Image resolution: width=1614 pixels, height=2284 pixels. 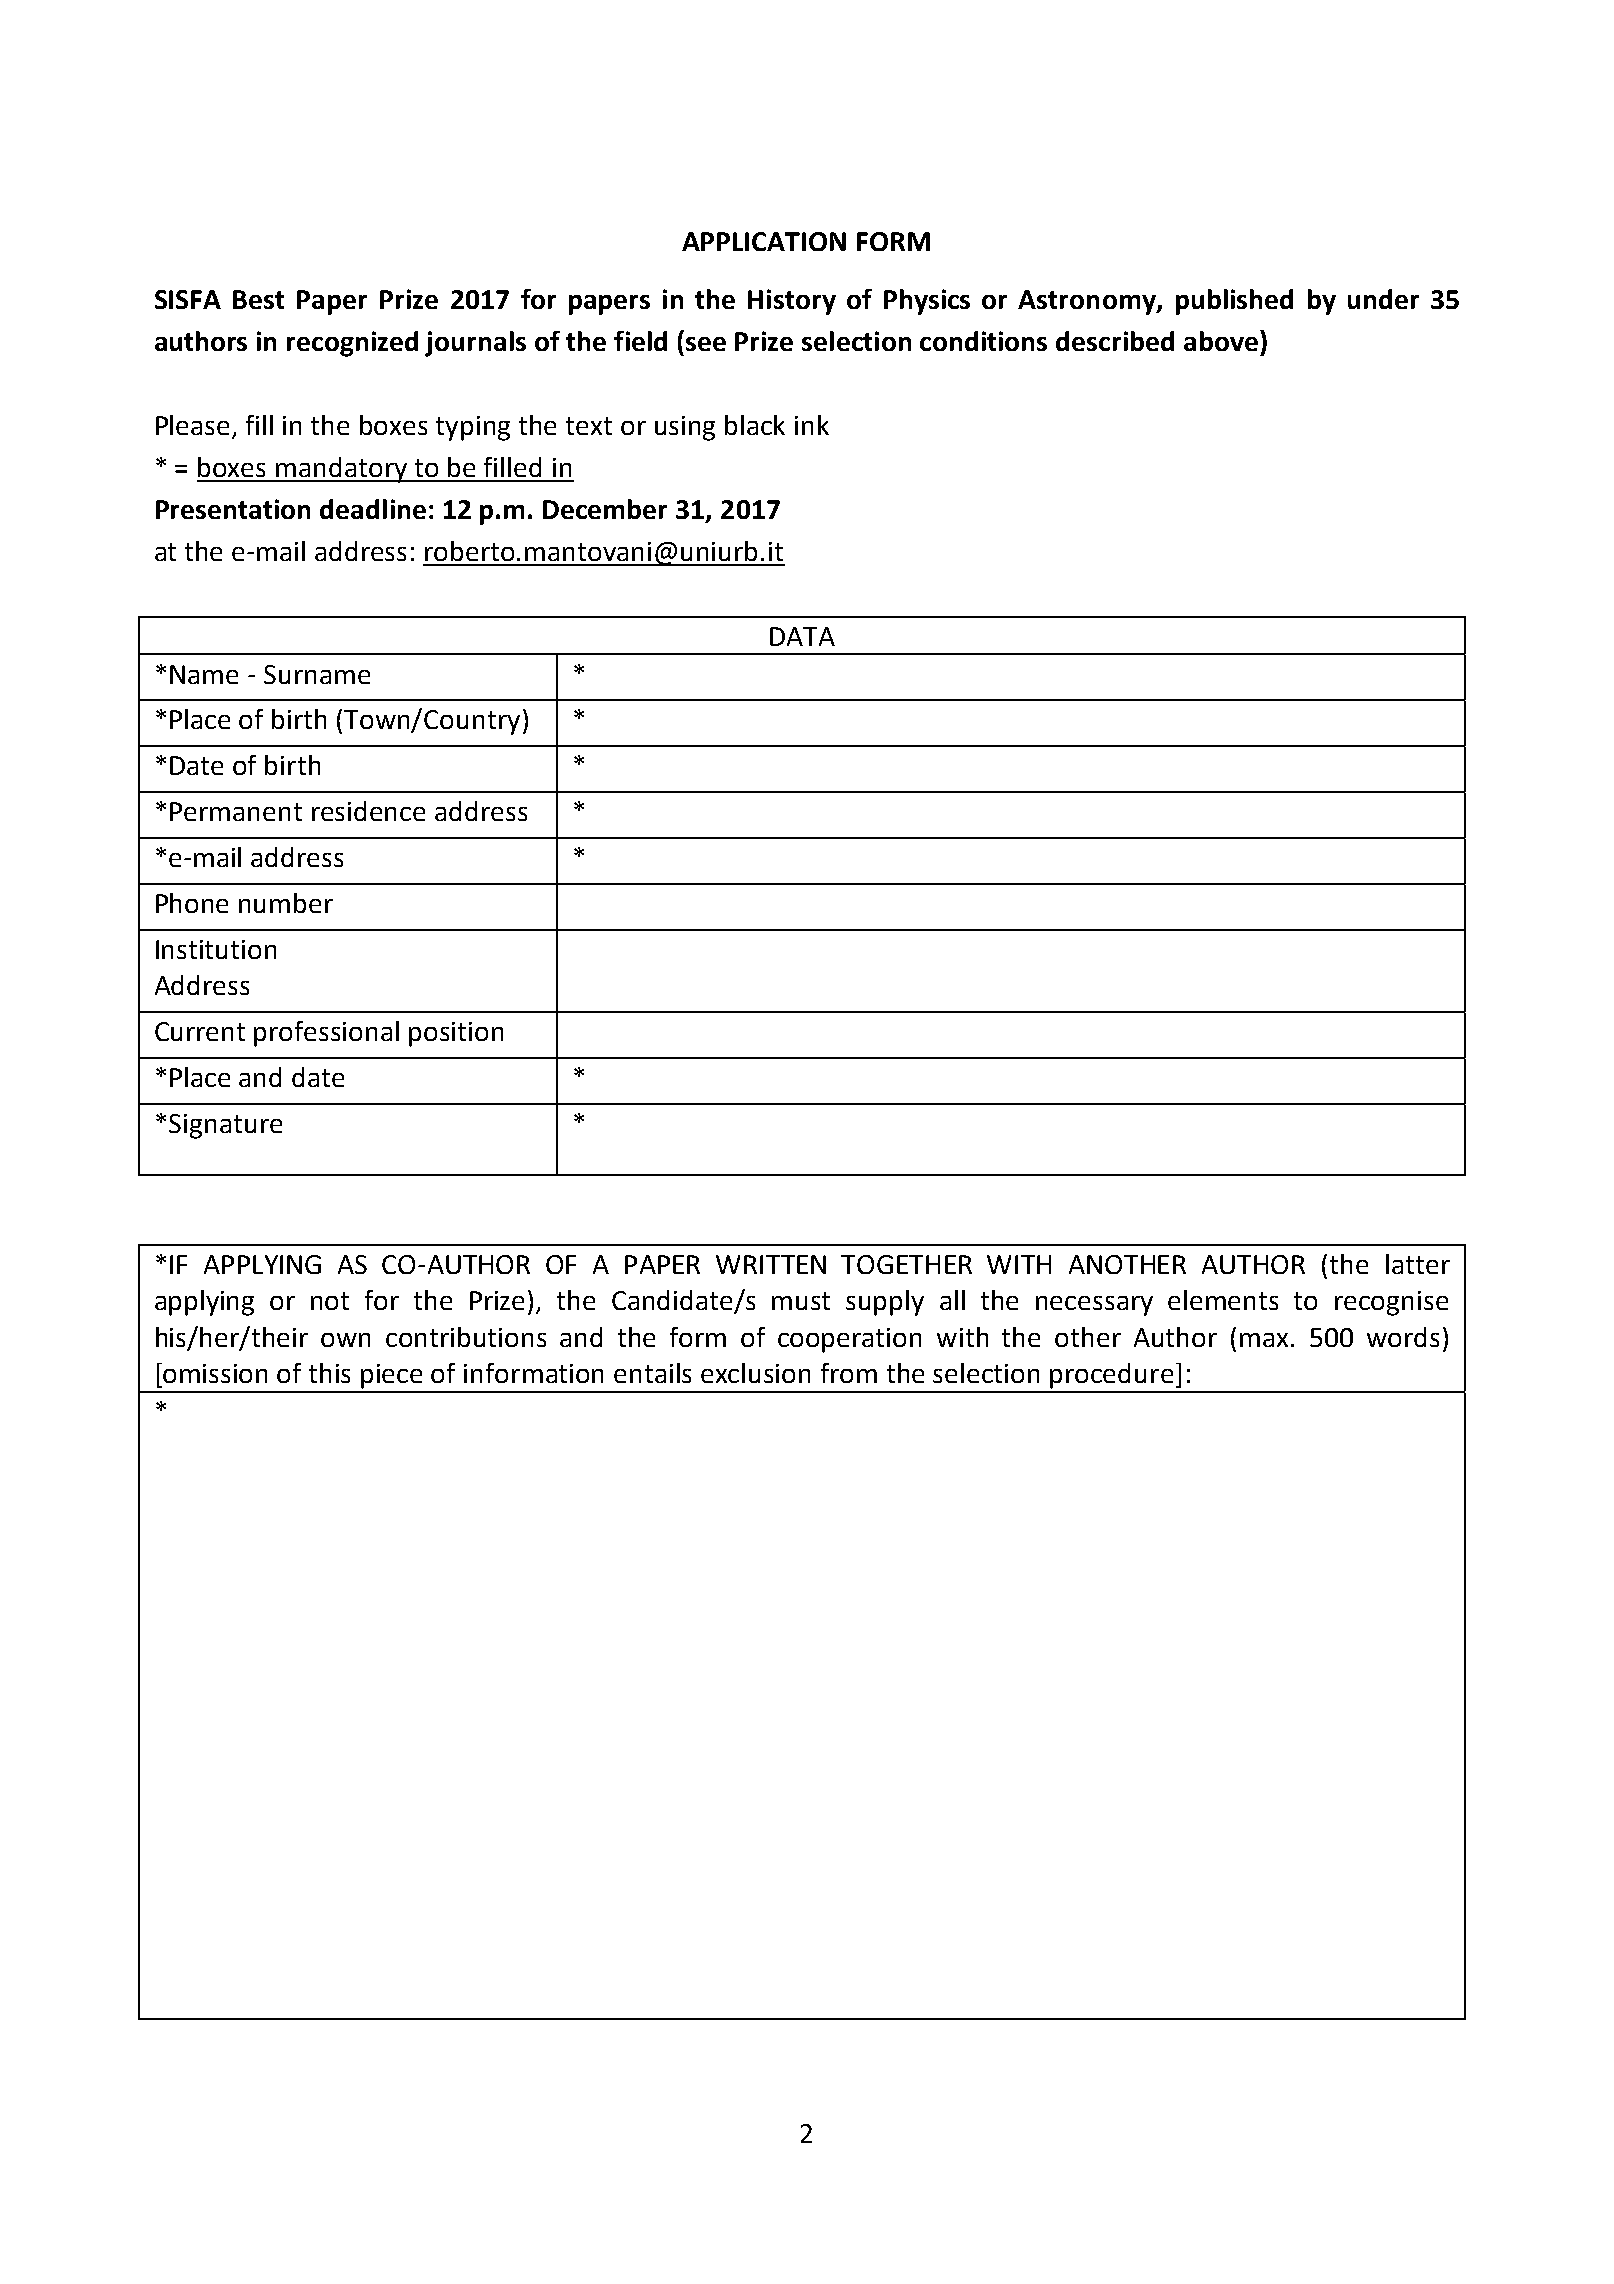 I want to click on December, so click(x=605, y=509).
